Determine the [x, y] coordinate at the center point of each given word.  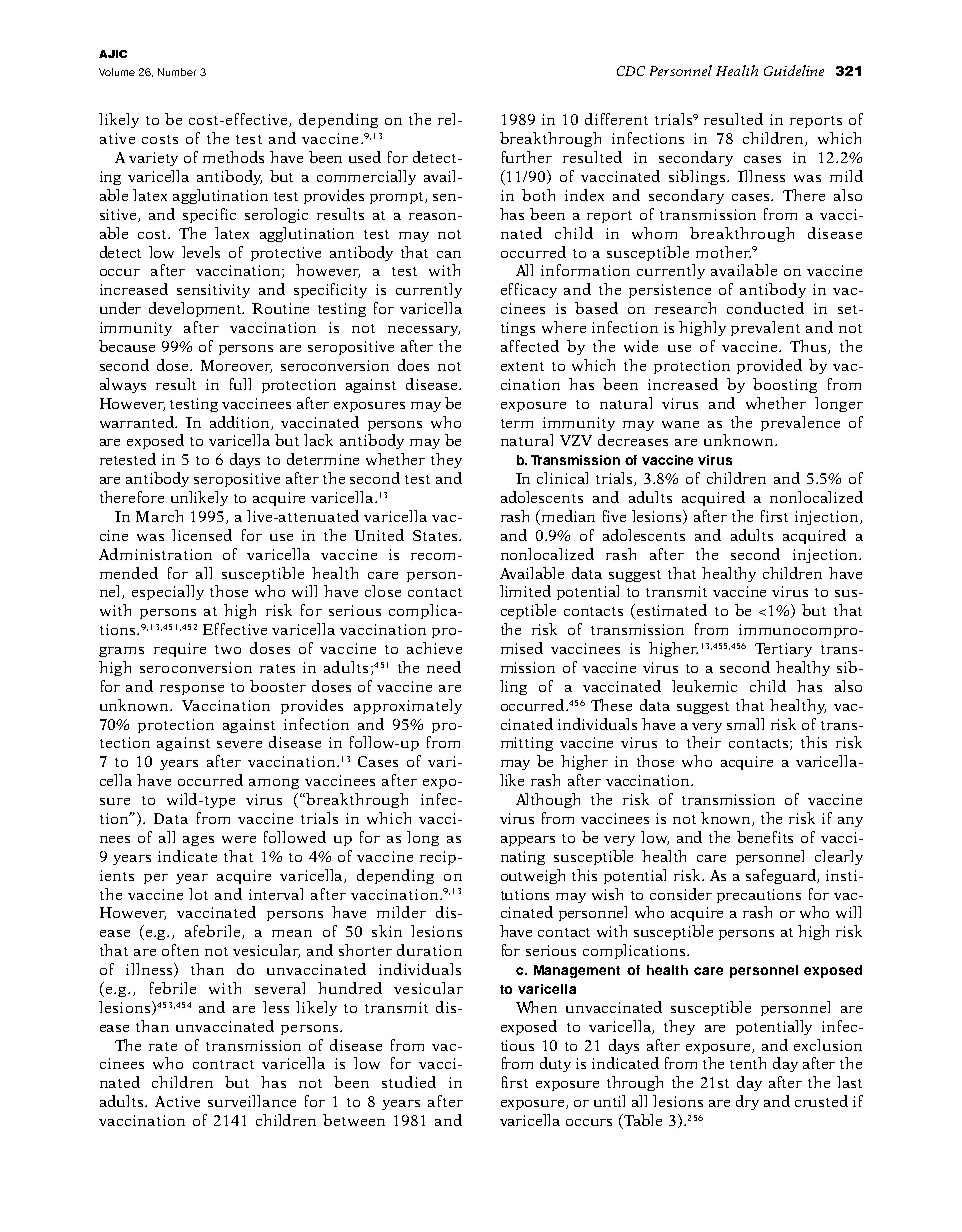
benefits [765, 837]
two [228, 649]
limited [525, 591]
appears [528, 841]
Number [177, 72]
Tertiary [783, 650]
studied [409, 1082]
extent [522, 366]
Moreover [236, 366]
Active [177, 1101]
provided [769, 366]
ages [198, 841]
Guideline [794, 70]
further [527, 157]
